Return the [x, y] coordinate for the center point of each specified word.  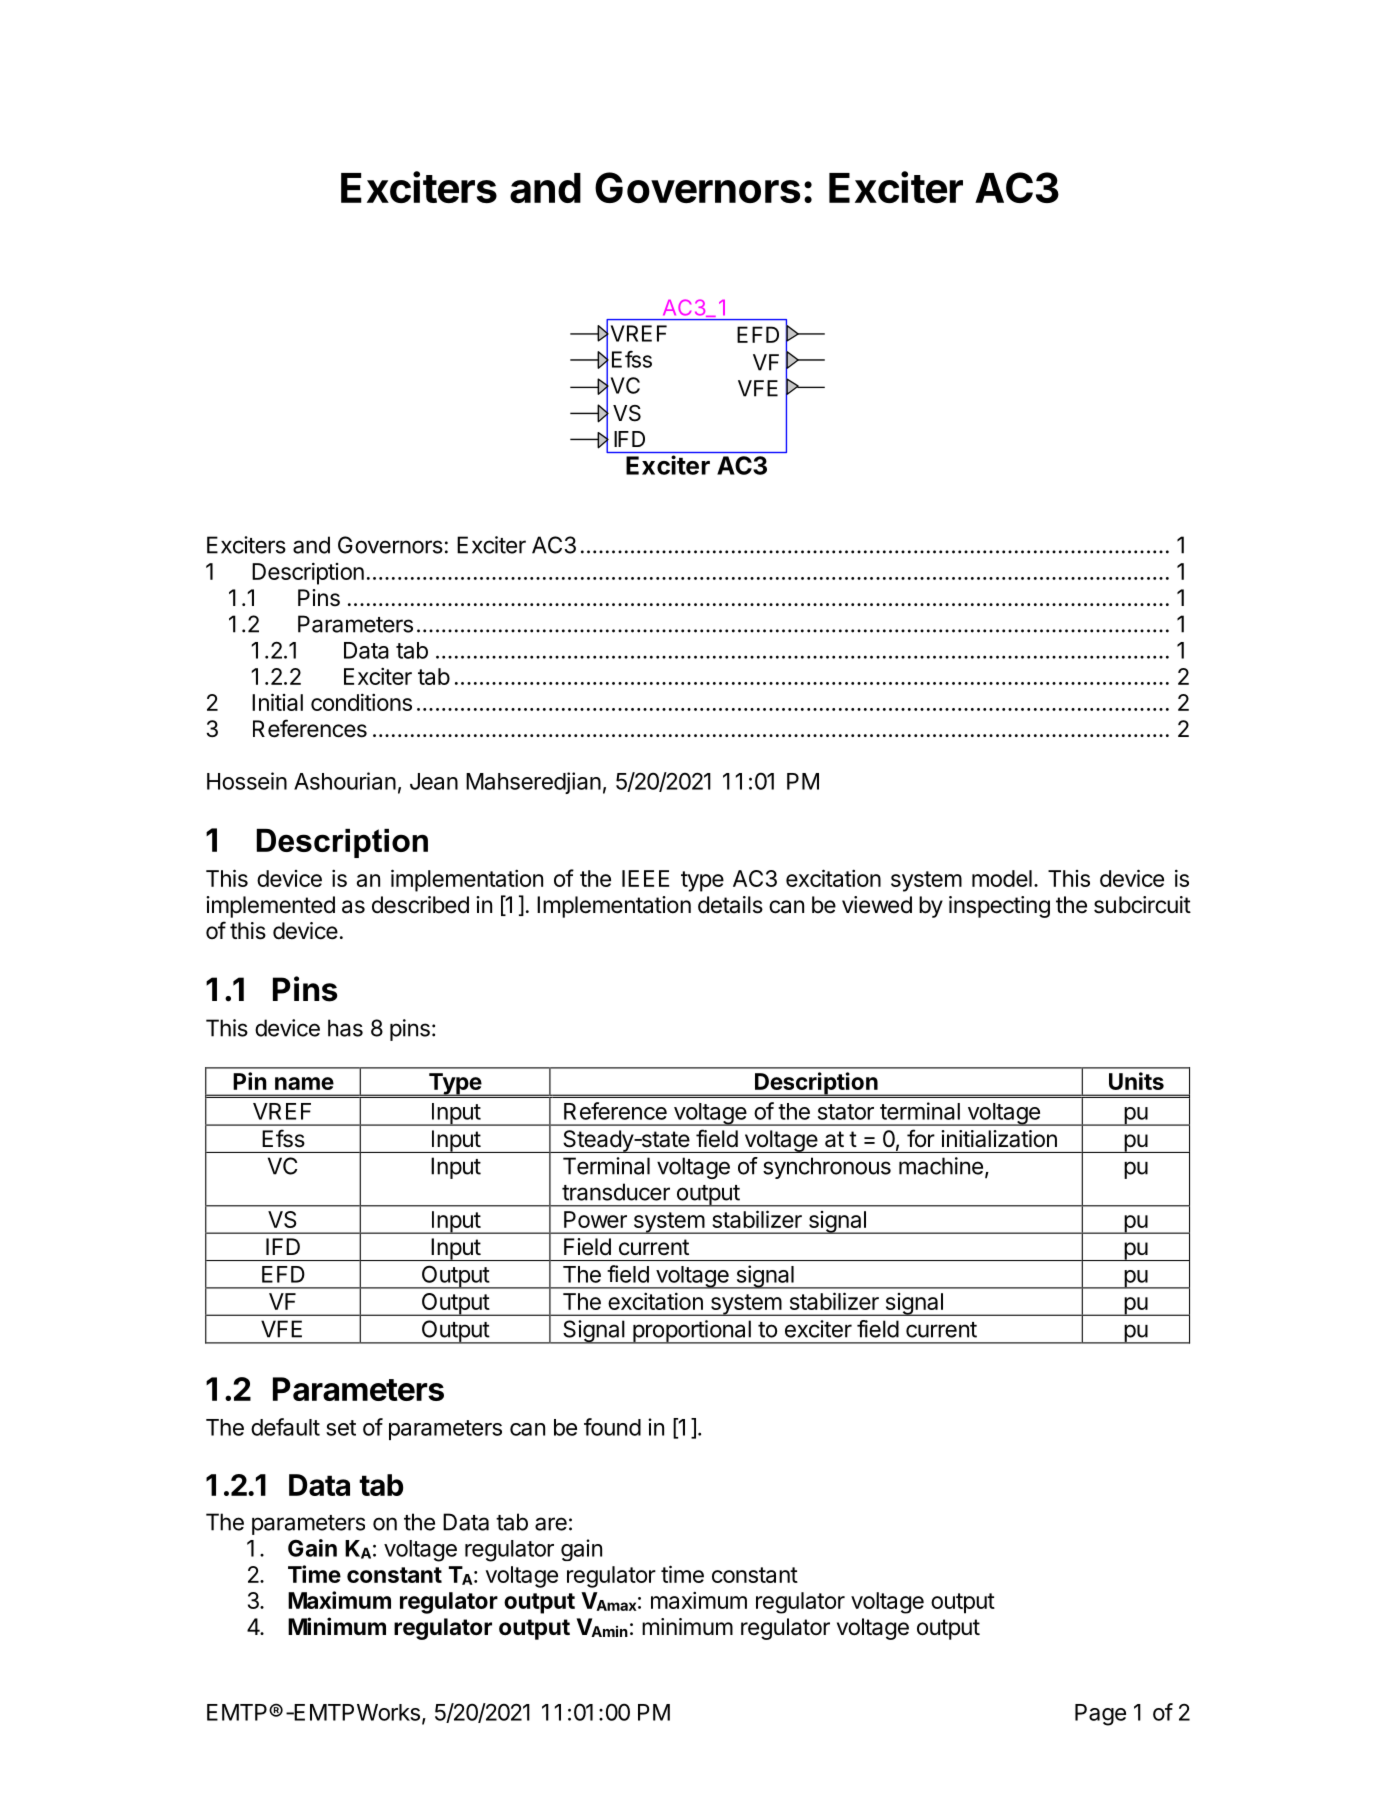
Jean [434, 781]
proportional [692, 1332]
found [612, 1427]
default [285, 1427]
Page [1100, 1715]
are [551, 1524]
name [304, 1083]
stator [846, 1112]
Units [1136, 1081]
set [341, 1428]
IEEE [645, 878]
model [1002, 878]
